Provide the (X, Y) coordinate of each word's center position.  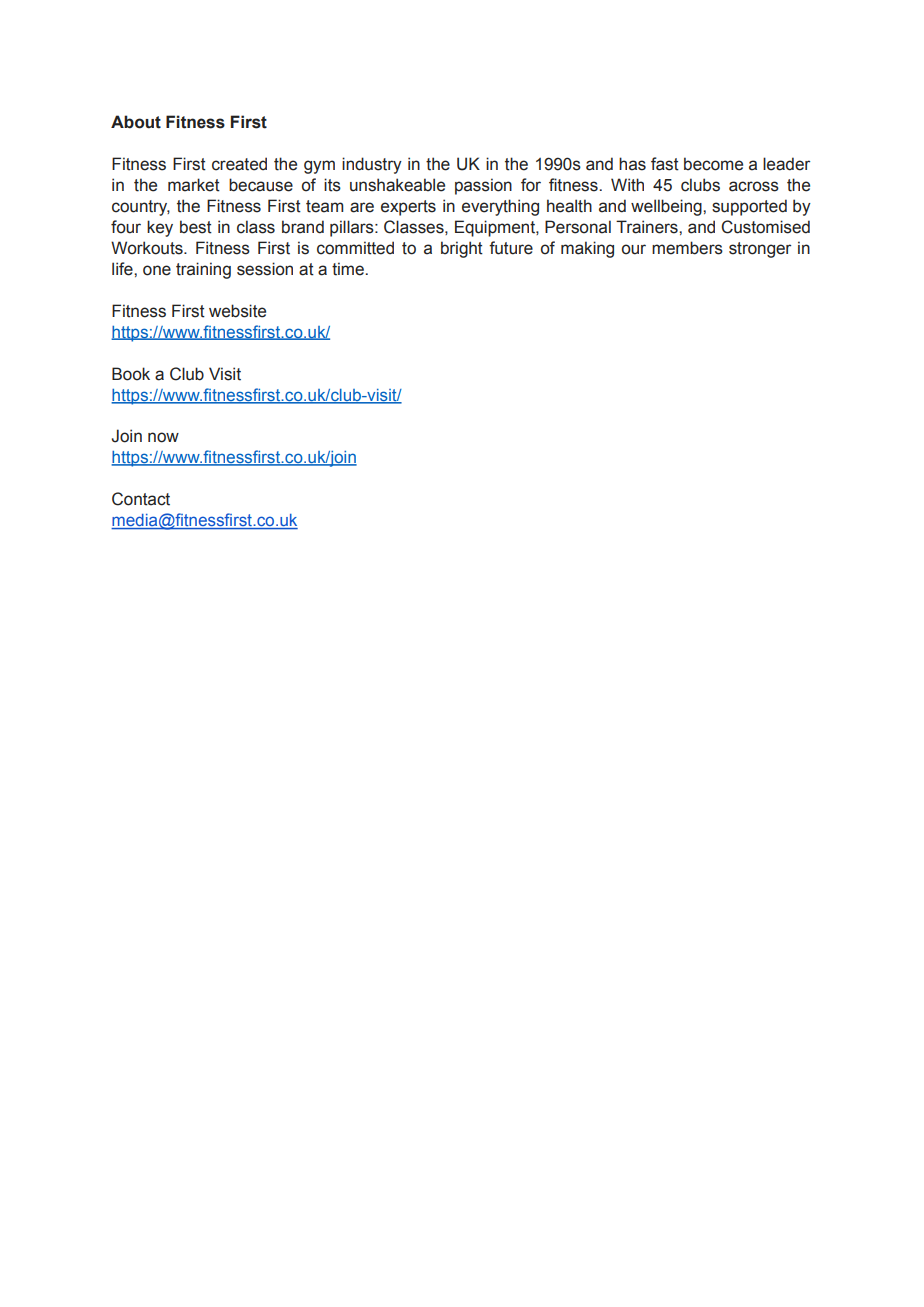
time (349, 269)
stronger (760, 250)
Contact (141, 499)
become (713, 164)
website (237, 311)
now (163, 437)
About (136, 122)
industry (372, 165)
